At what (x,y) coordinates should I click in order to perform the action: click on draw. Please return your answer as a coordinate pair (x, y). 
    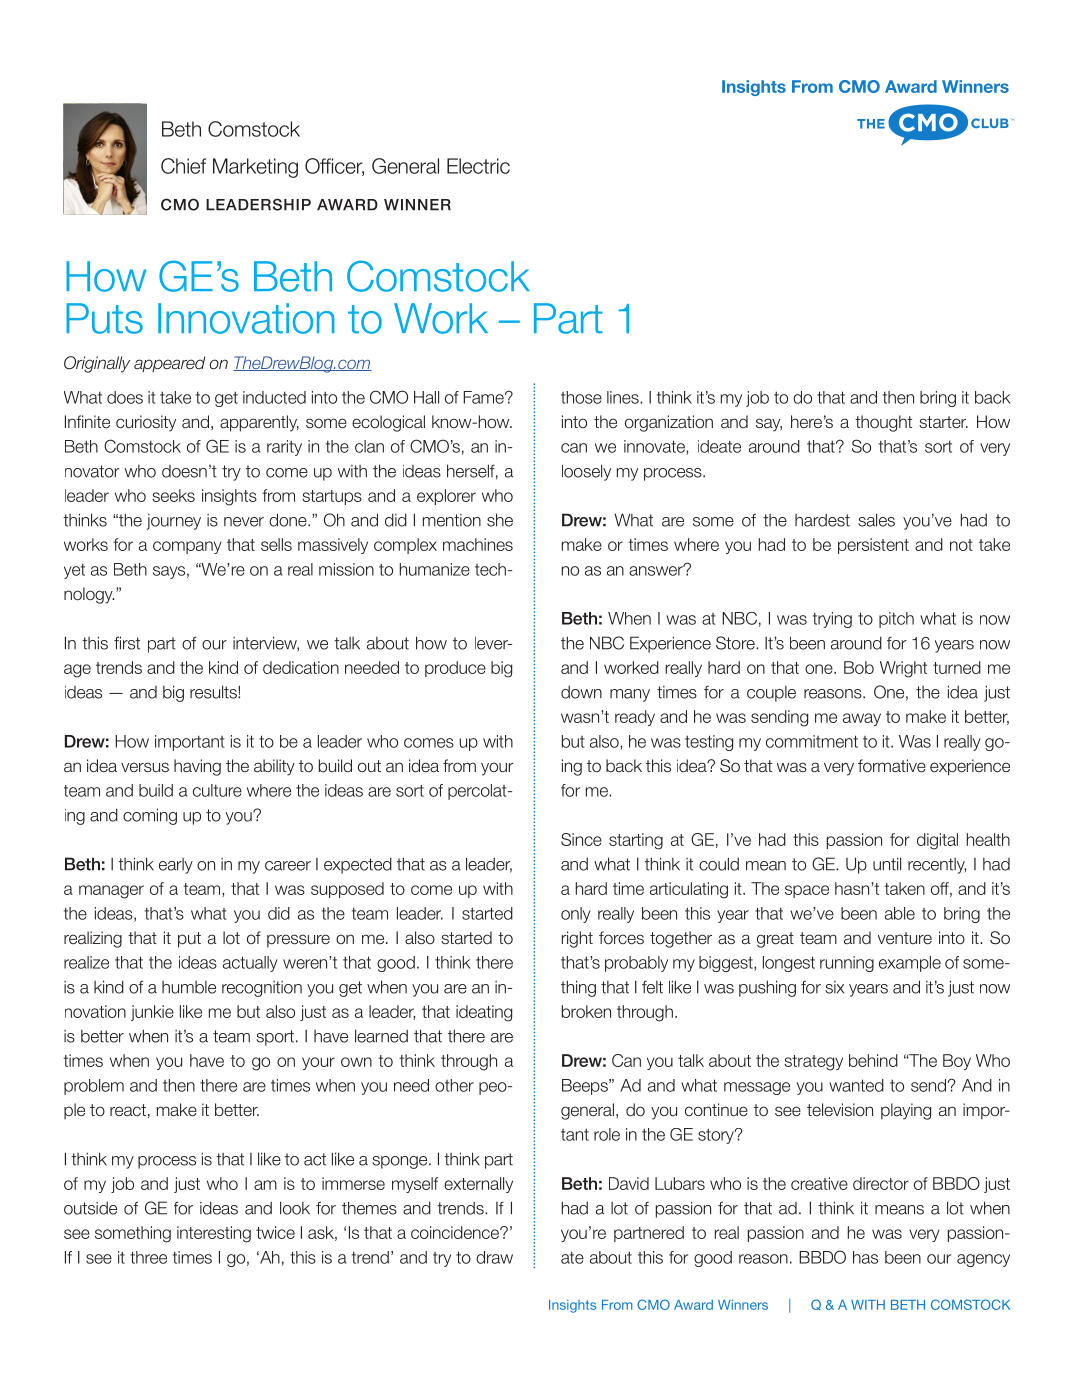
    Looking at the image, I should click on (494, 1257).
